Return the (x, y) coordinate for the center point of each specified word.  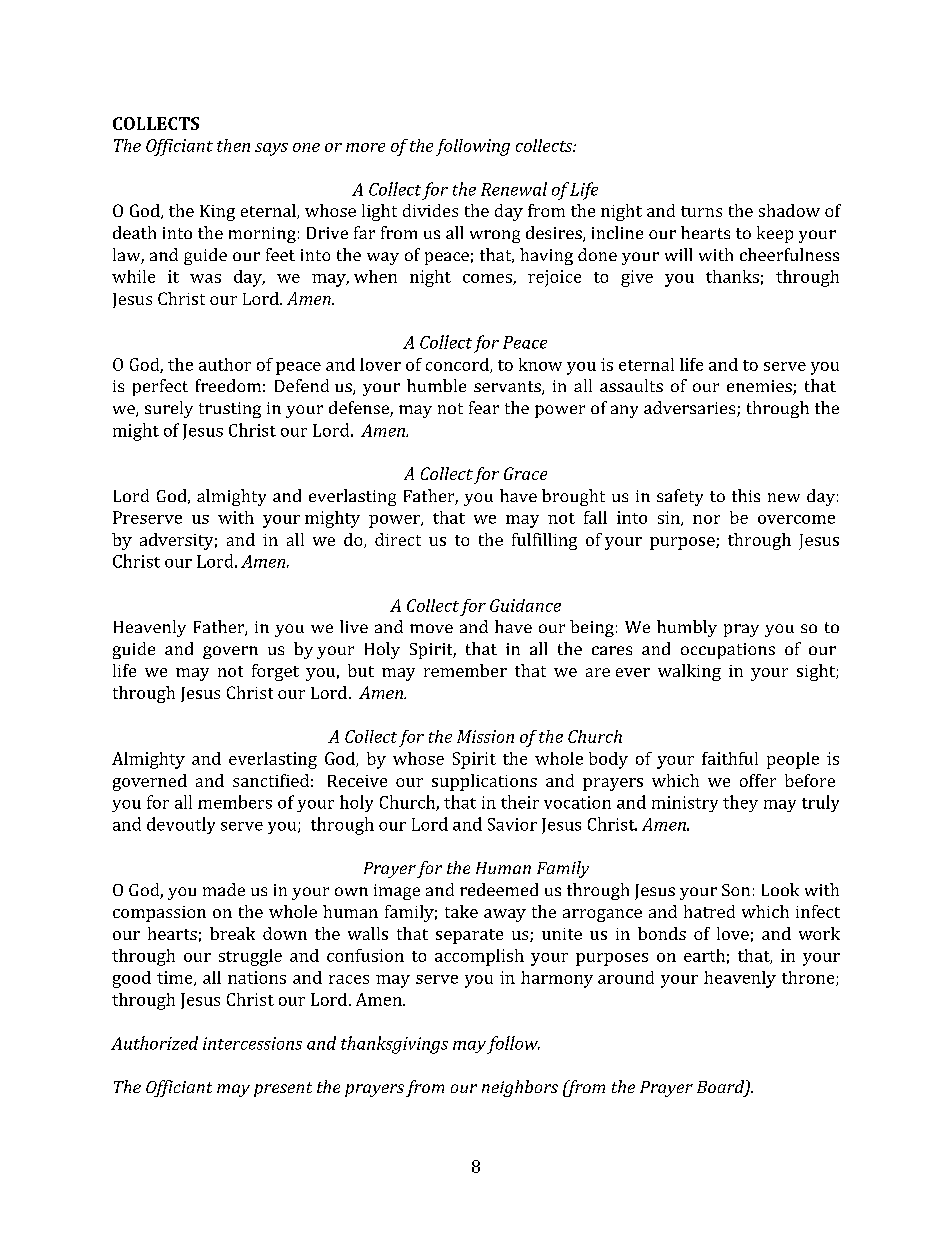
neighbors (520, 1088)
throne (809, 978)
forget (275, 672)
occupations (728, 651)
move (431, 628)
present (283, 1089)
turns (701, 211)
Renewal (514, 189)
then (233, 145)
